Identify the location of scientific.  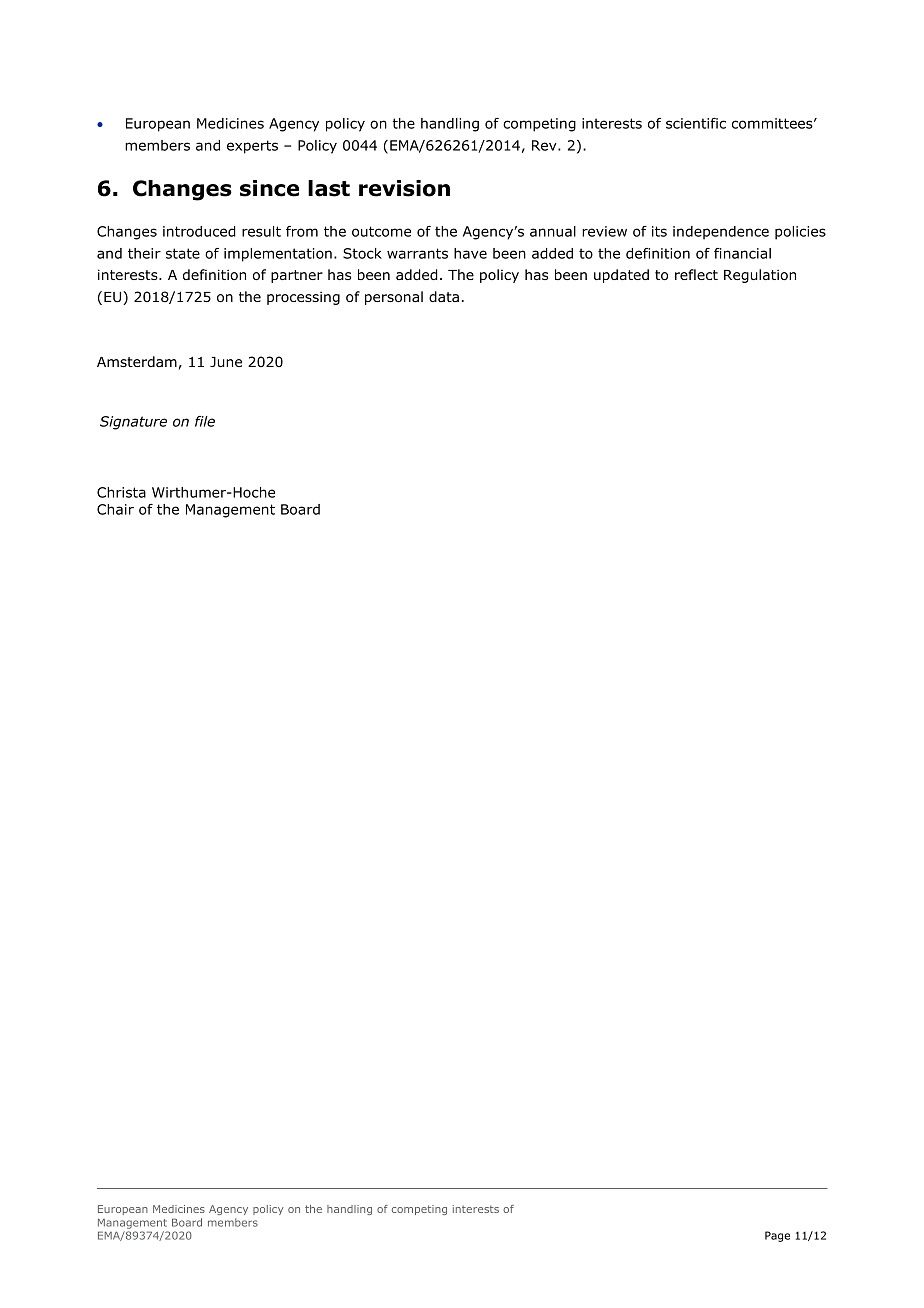
(696, 123).
